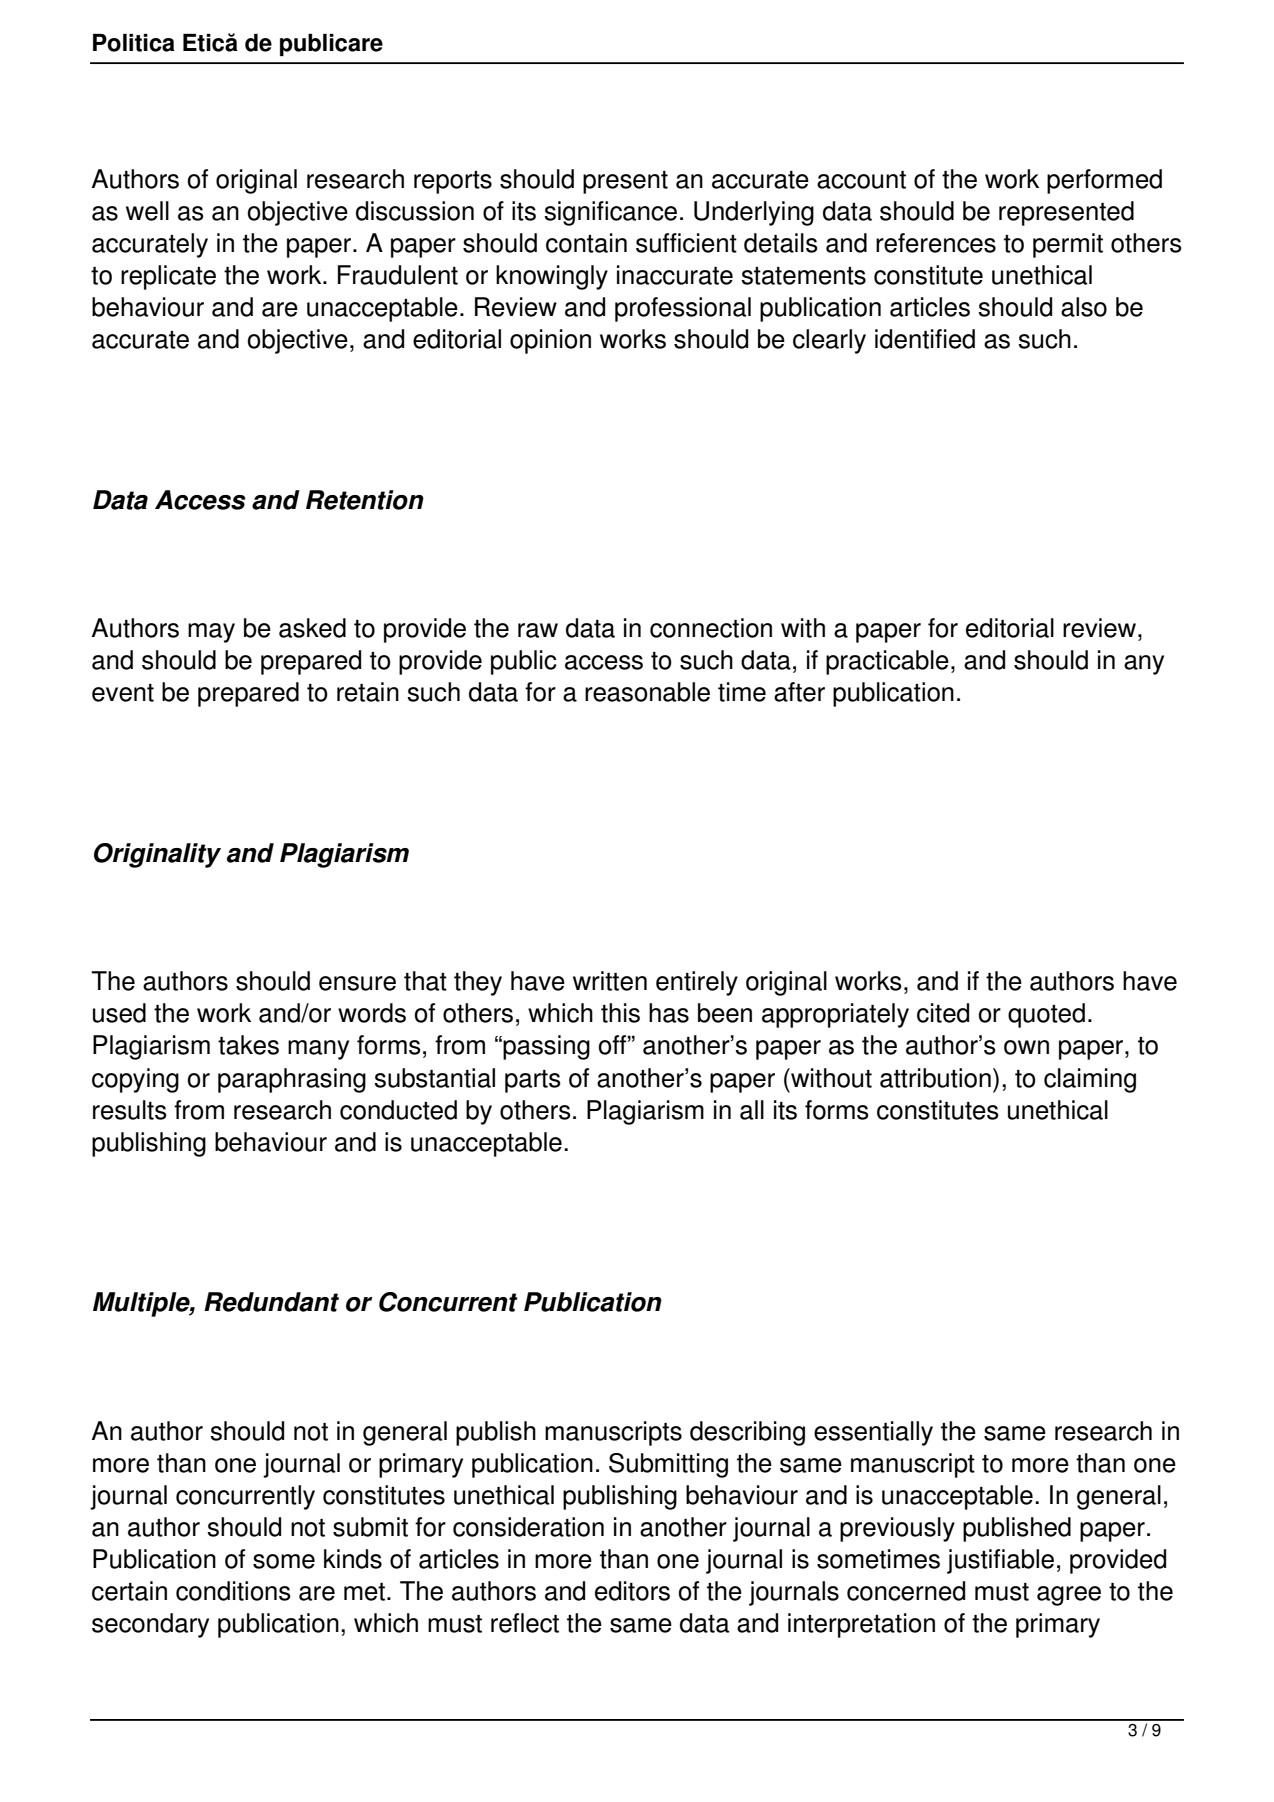  What do you see at coordinates (1104, 181) in the screenshot?
I see `performed` at bounding box center [1104, 181].
